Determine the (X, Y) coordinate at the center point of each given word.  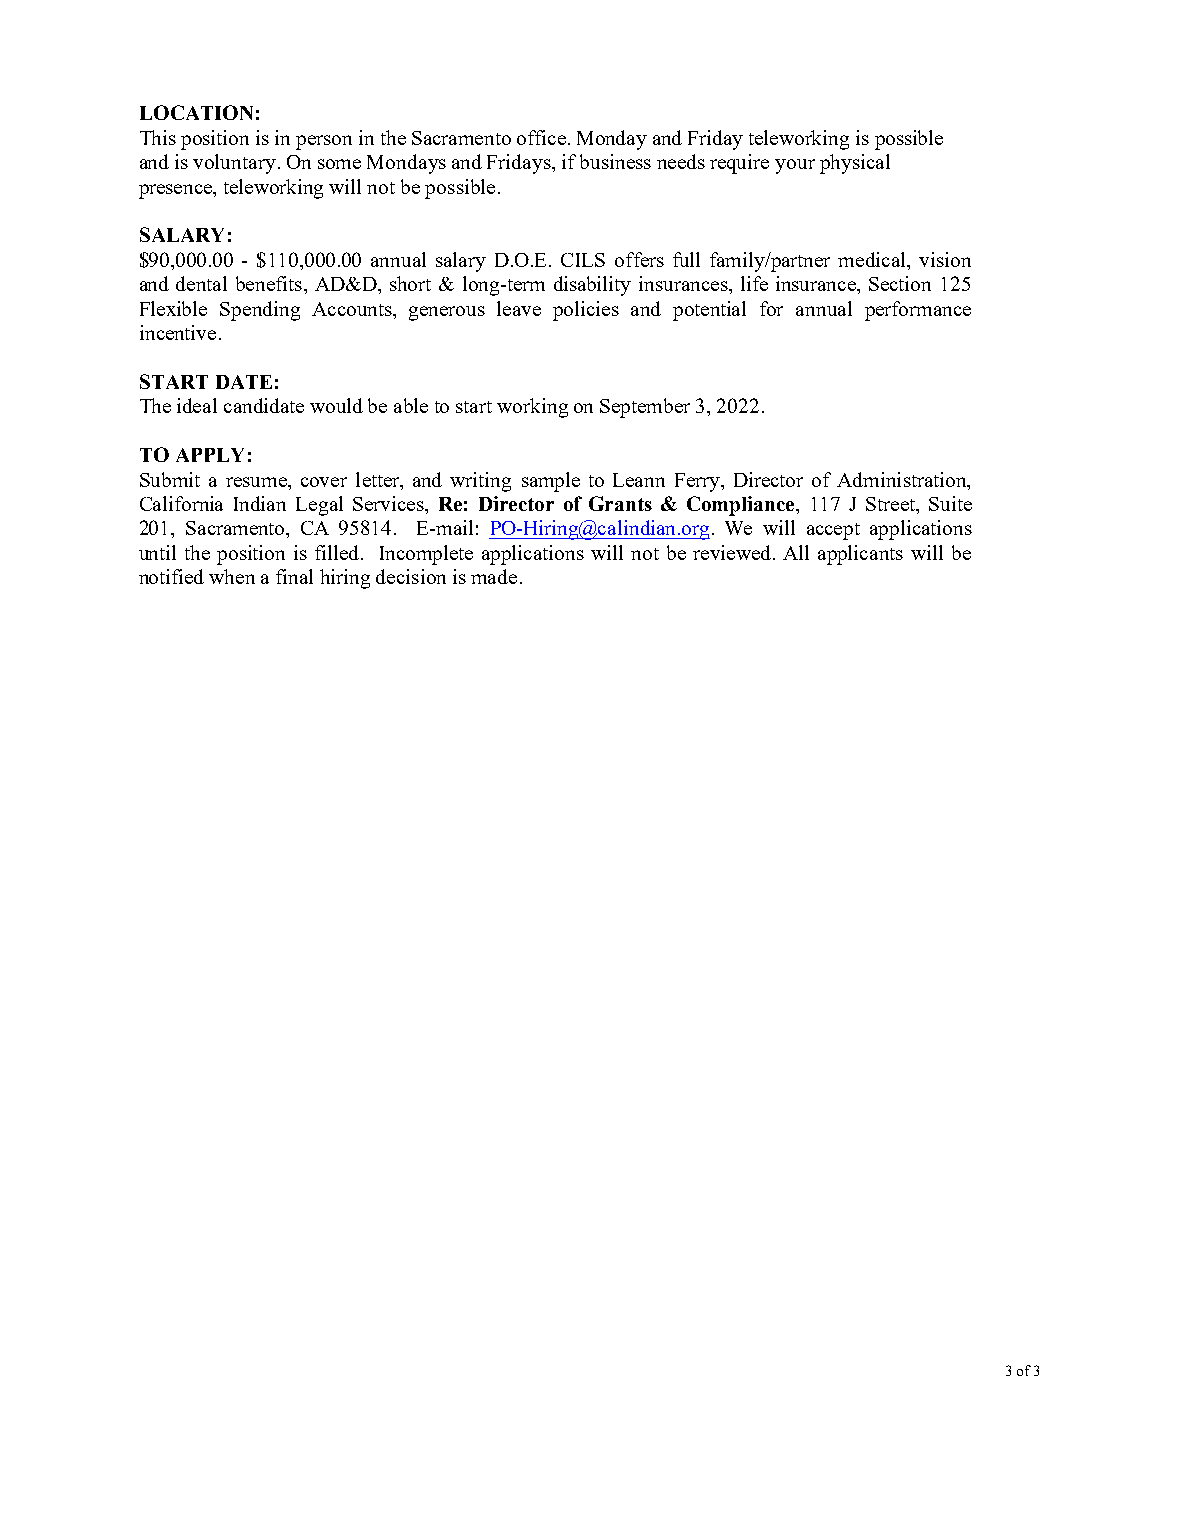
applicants (860, 555)
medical (873, 259)
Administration (903, 479)
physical (855, 164)
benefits (269, 283)
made (494, 576)
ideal (197, 405)
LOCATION (196, 112)
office (541, 137)
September (645, 408)
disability (592, 286)
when (232, 576)
